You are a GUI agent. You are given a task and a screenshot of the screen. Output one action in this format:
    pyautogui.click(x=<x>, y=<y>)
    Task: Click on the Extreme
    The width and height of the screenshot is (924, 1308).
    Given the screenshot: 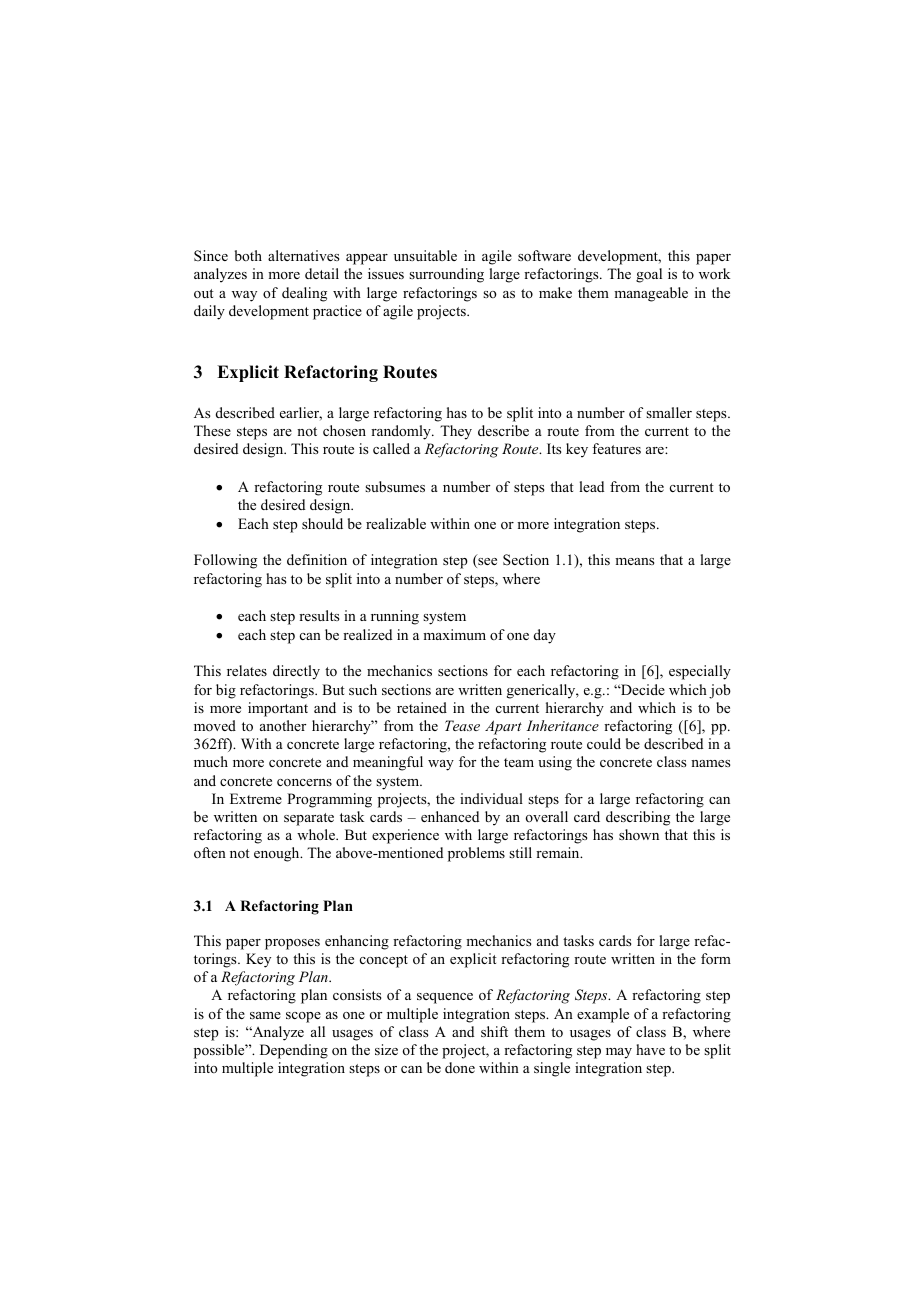 What is the action you would take?
    pyautogui.click(x=256, y=798)
